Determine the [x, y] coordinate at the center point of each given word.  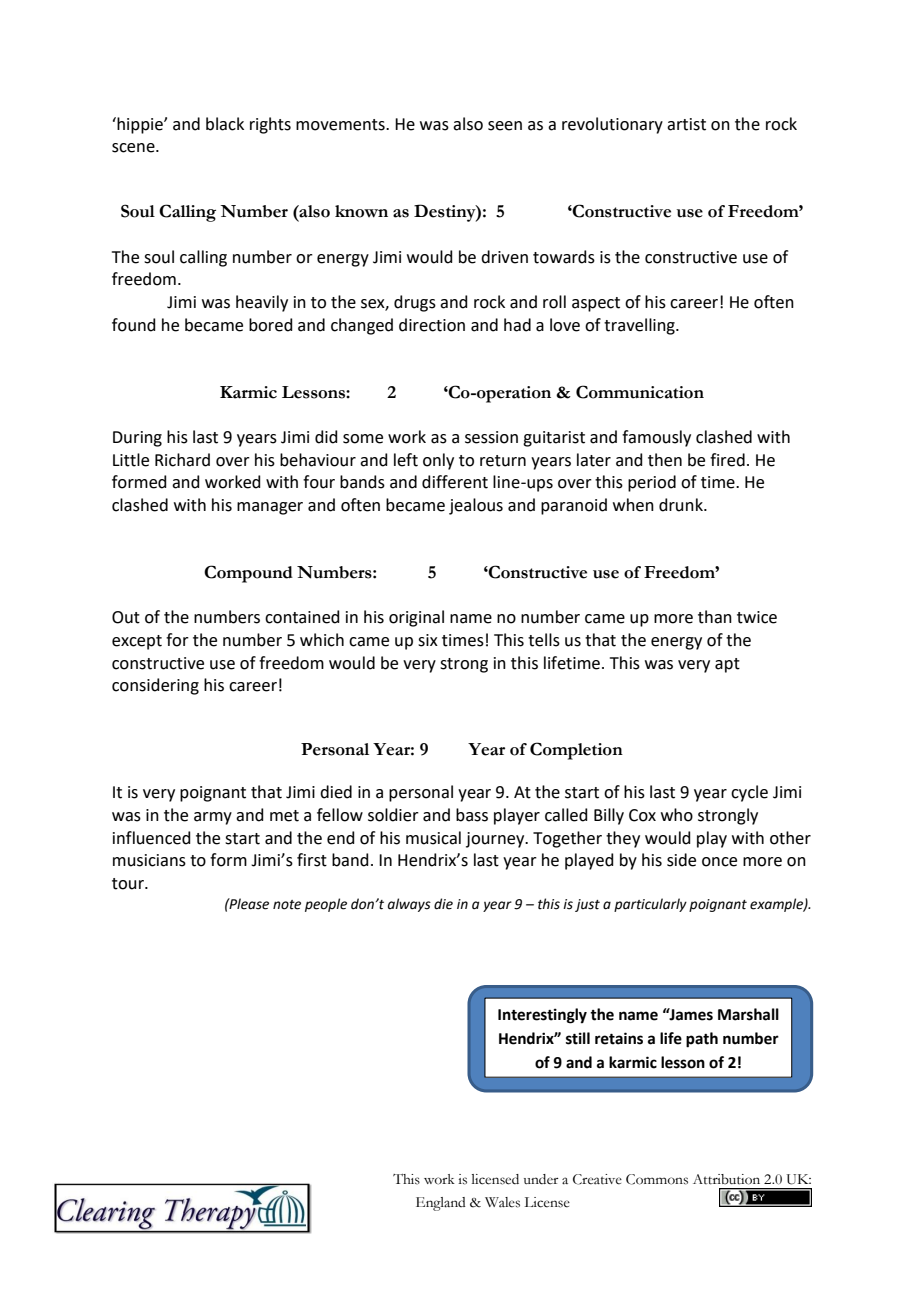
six [428, 640]
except [137, 642]
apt [727, 665]
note [287, 905]
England [441, 1204]
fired [727, 460]
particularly [650, 905]
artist [686, 124]
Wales [502, 1202]
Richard [182, 460]
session [491, 437]
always [409, 905]
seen [505, 126]
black [225, 124]
